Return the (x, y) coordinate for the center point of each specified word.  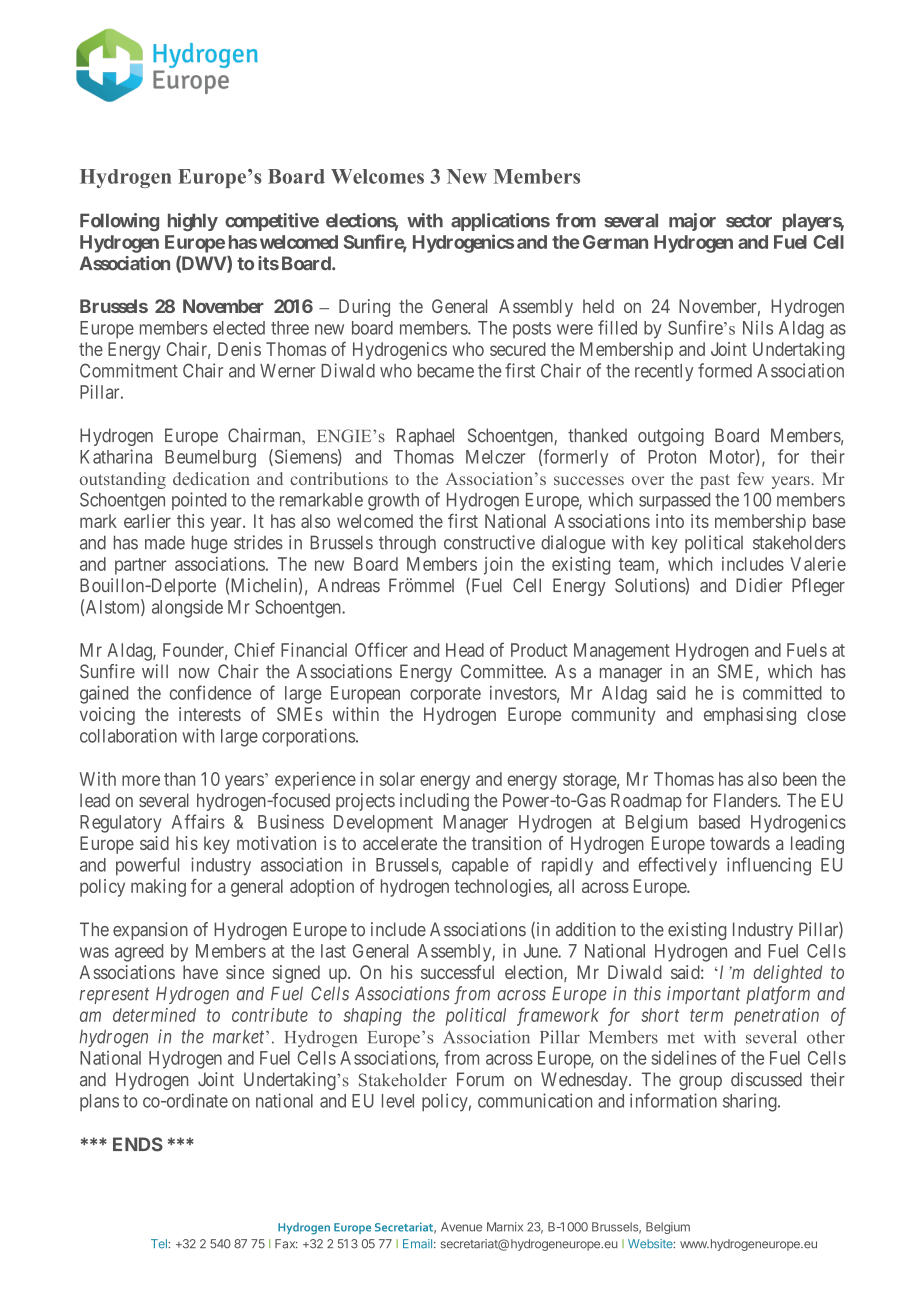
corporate (445, 695)
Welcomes (377, 176)
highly (193, 222)
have (200, 972)
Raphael (425, 437)
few (751, 478)
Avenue (461, 1227)
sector (749, 221)
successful (457, 972)
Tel (160, 1244)
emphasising (750, 716)
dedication (211, 478)
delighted (788, 974)
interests (210, 714)
